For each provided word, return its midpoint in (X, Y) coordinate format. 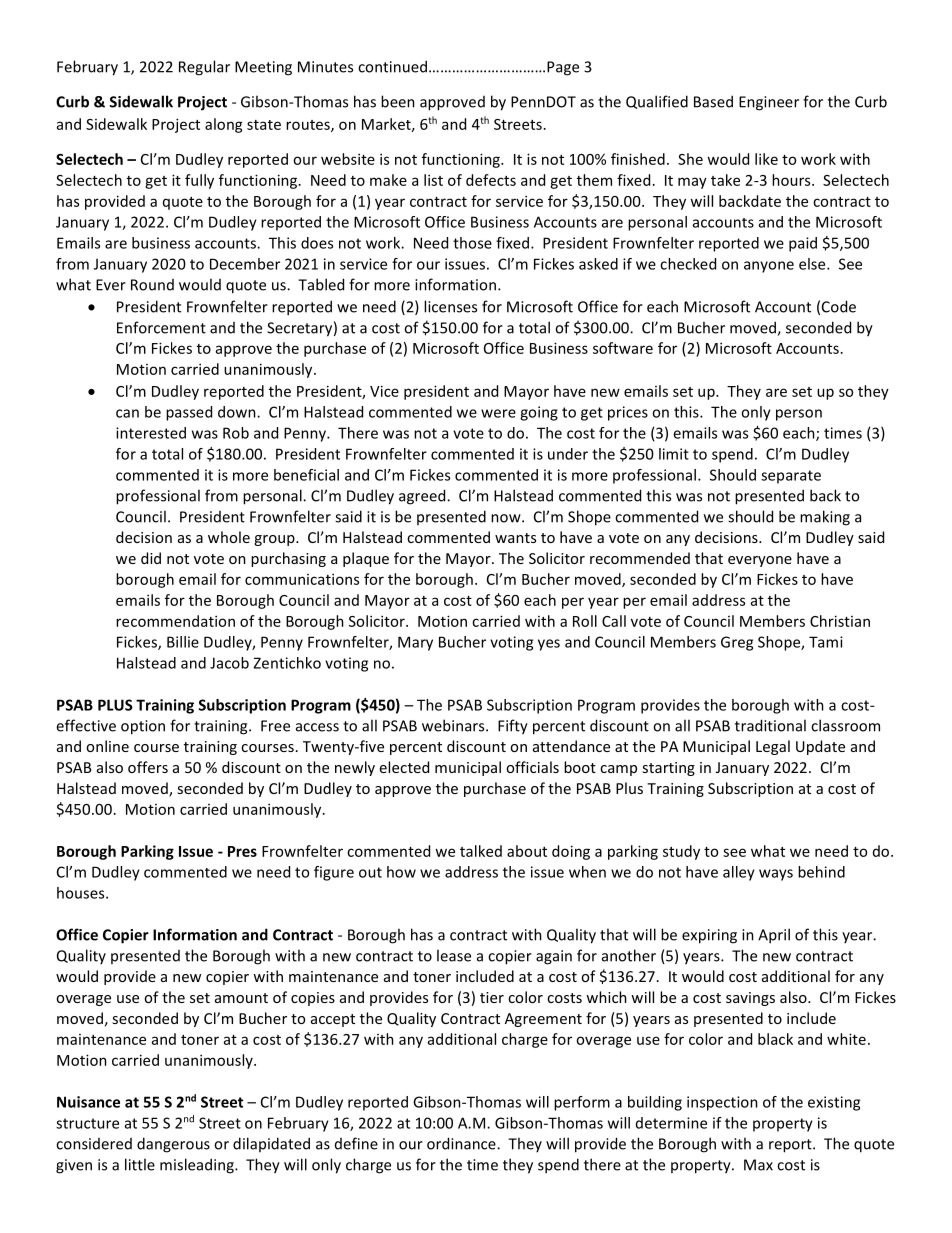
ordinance (462, 1143)
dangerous (173, 1145)
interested (151, 433)
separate (791, 477)
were (498, 413)
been (398, 101)
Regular (204, 68)
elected (404, 767)
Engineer (769, 103)
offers (148, 767)
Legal (773, 747)
